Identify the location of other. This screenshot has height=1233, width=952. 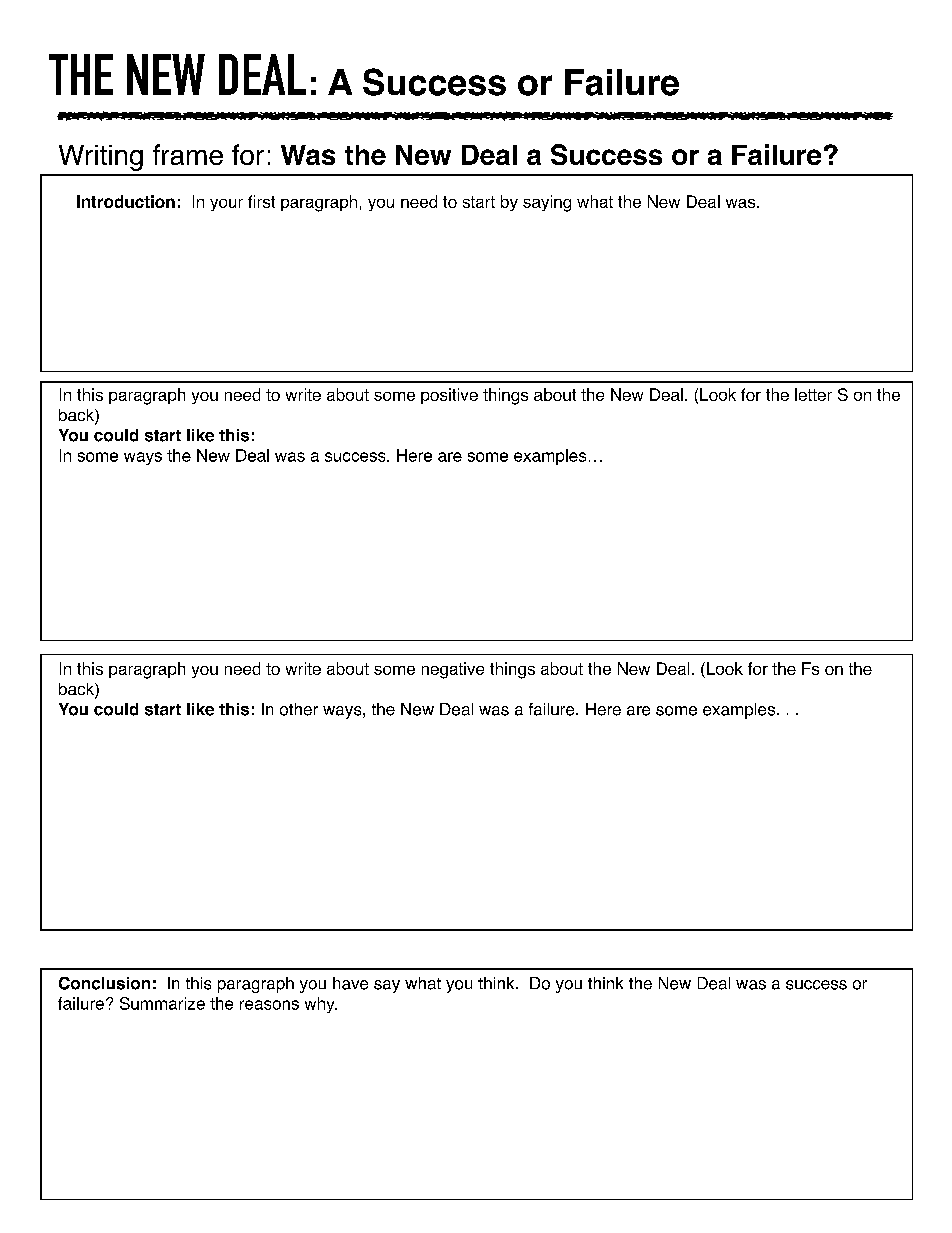
(299, 709).
